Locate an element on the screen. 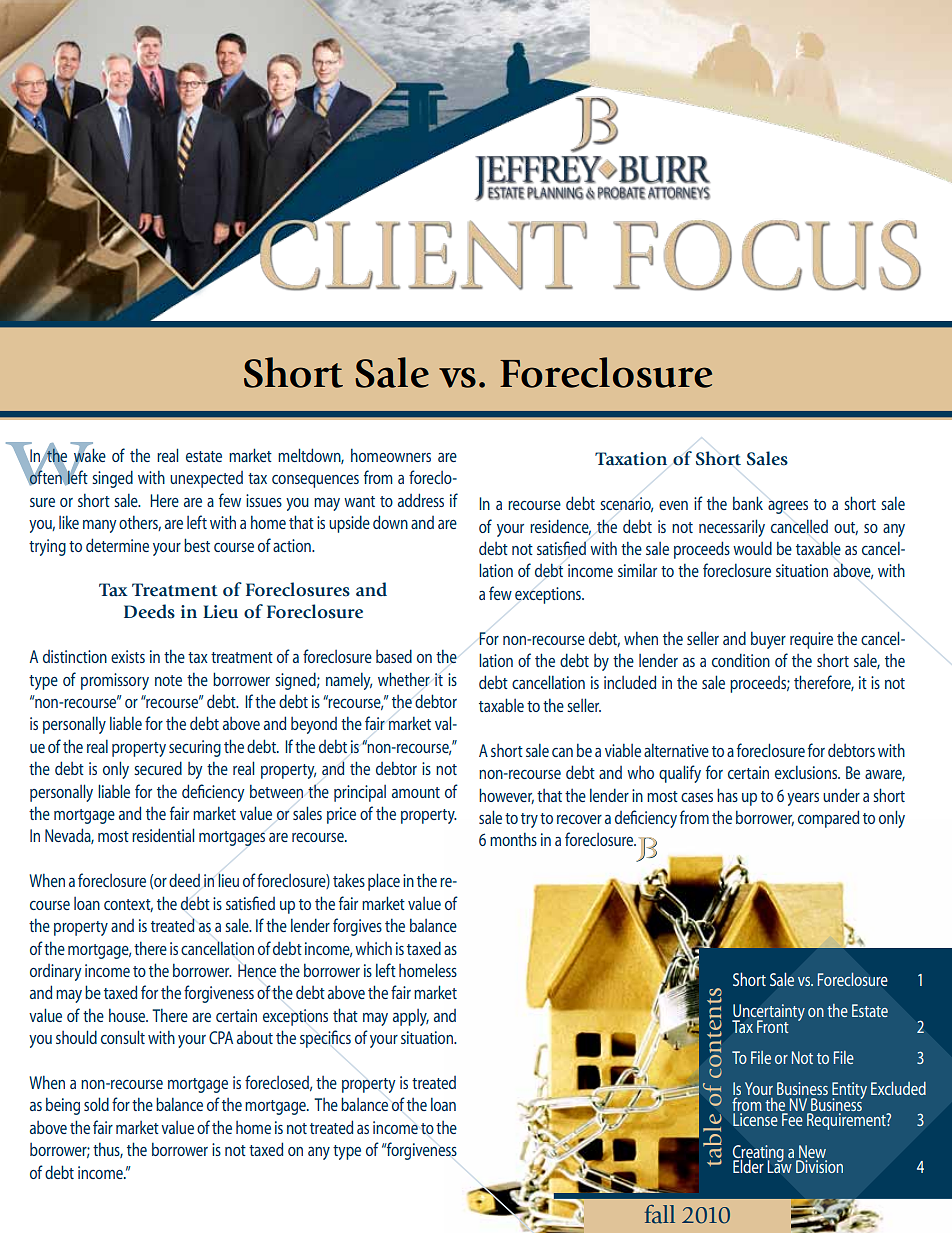 The image size is (952, 1233). buyer is located at coordinates (768, 640).
